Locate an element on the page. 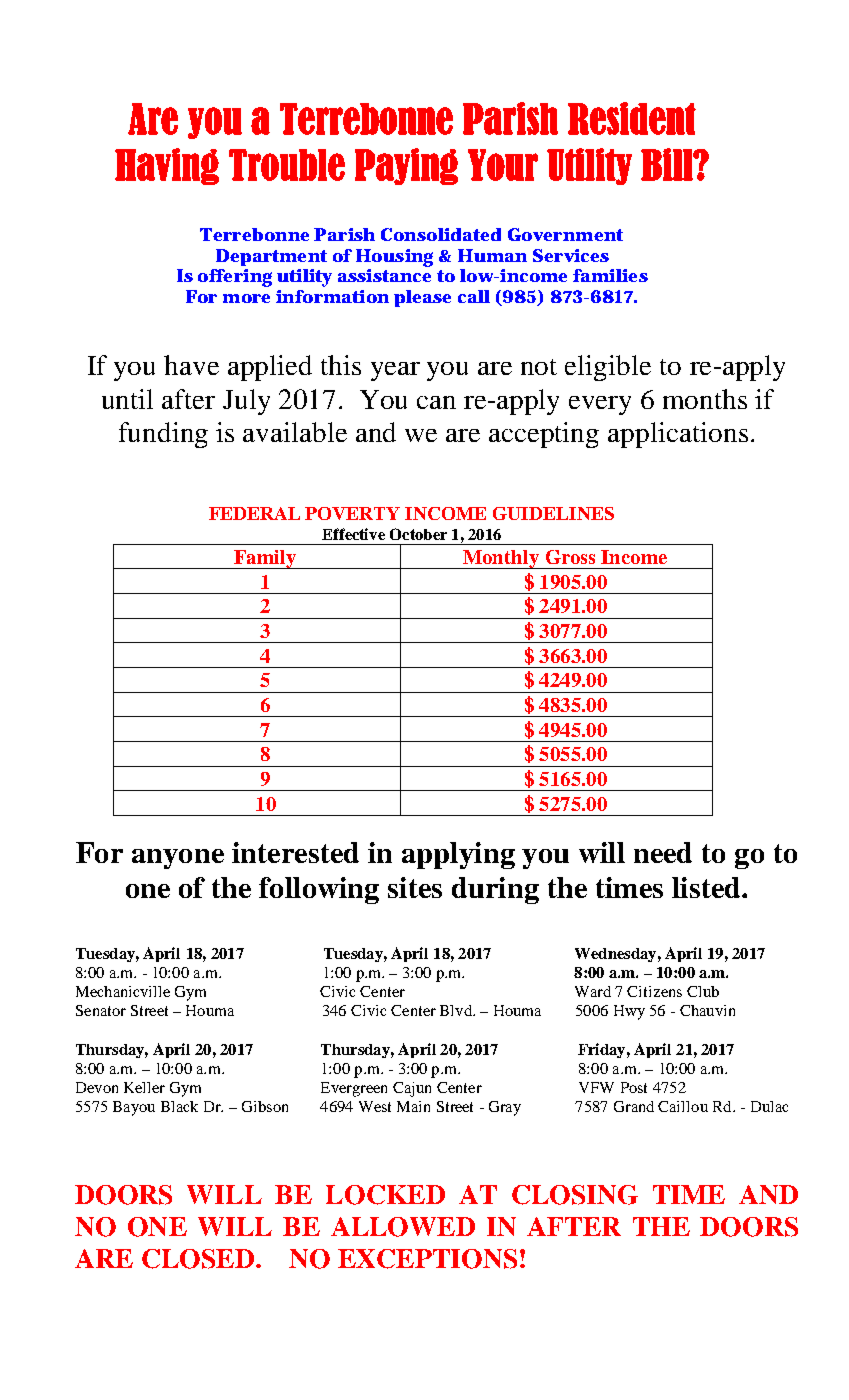  need is located at coordinates (663, 852).
